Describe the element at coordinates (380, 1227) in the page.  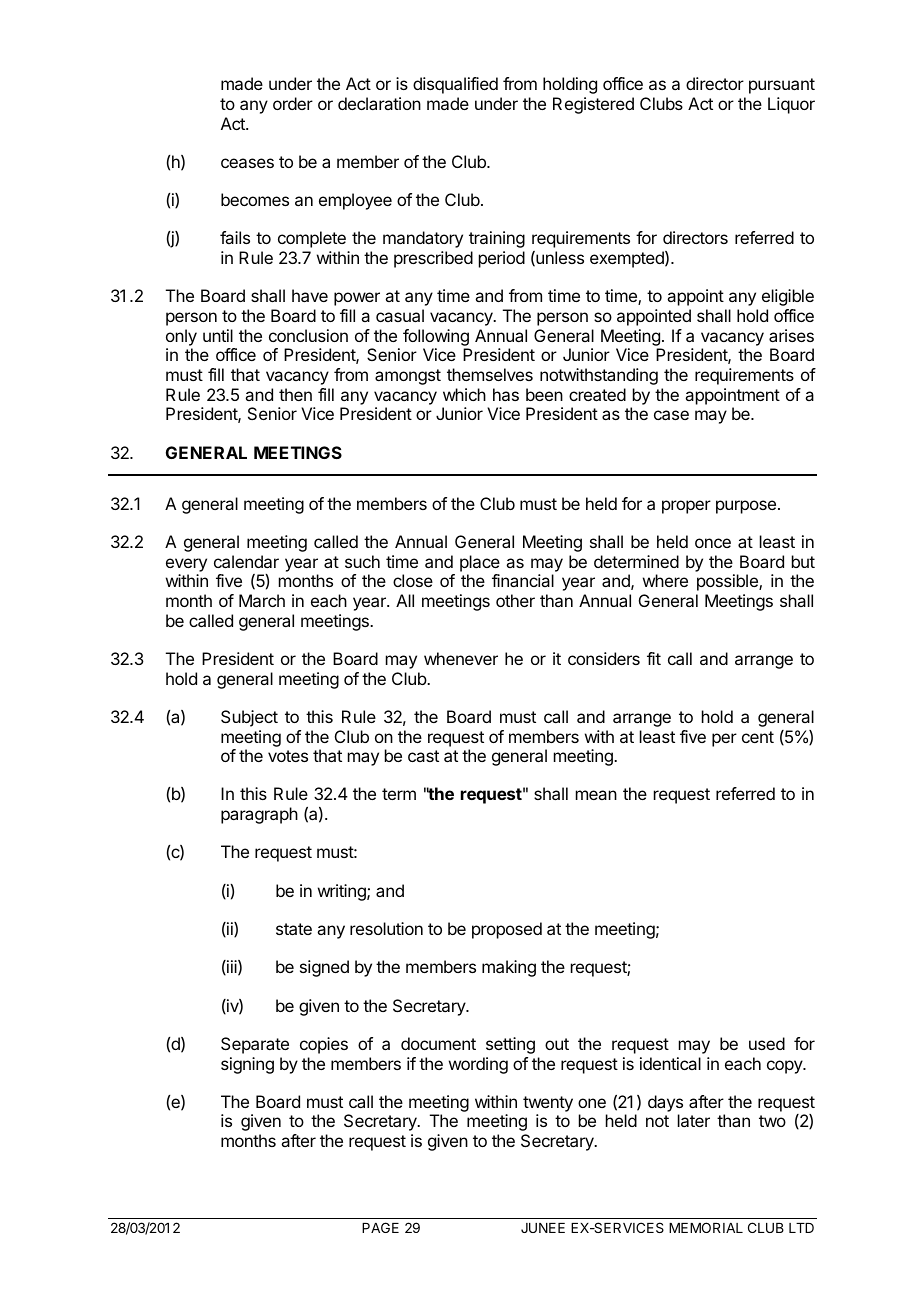
I see `PAGE` at that location.
